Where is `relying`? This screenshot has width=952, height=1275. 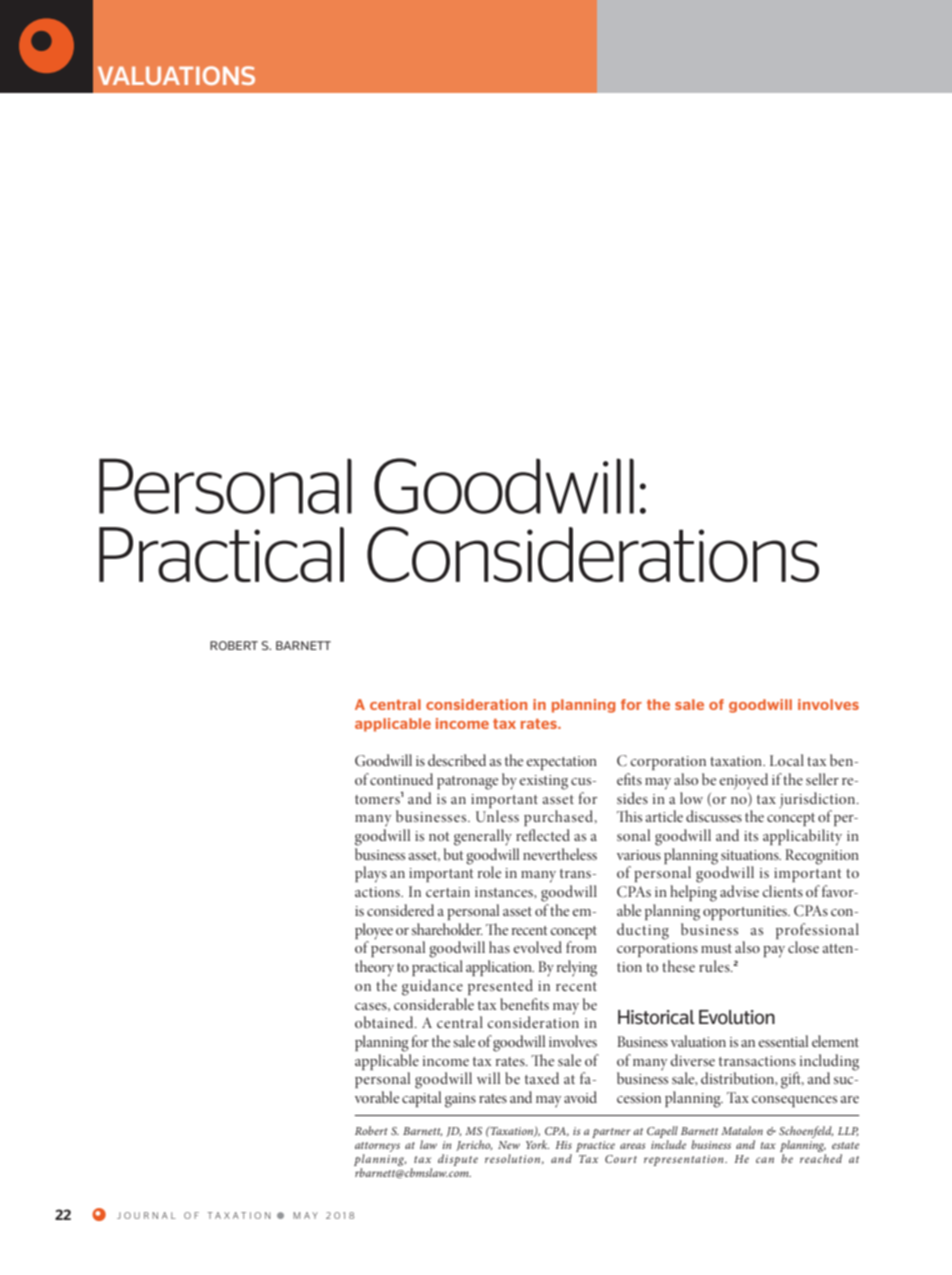 relying is located at coordinates (577, 968).
